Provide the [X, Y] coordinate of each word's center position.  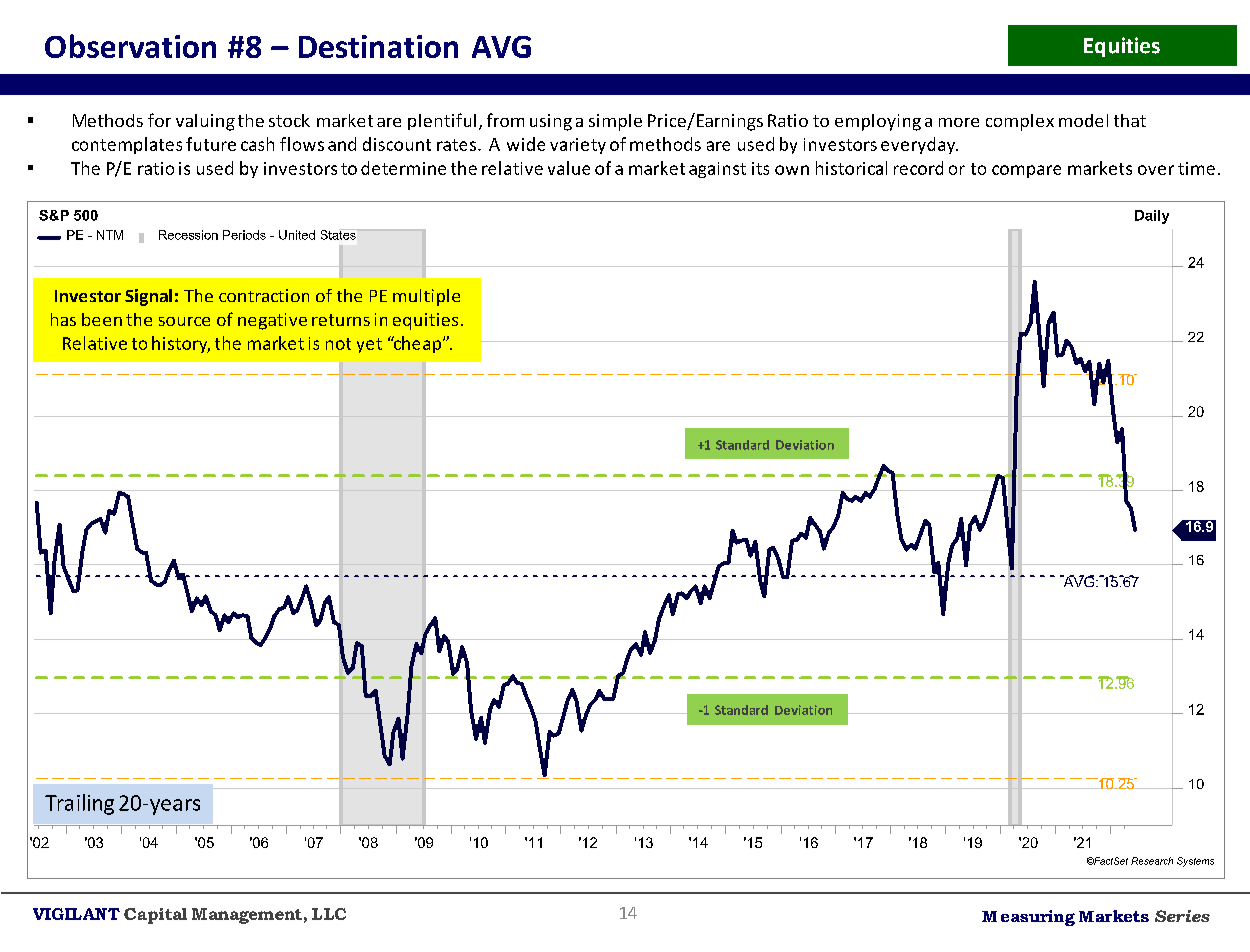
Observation [130, 46]
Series [1182, 916]
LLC [329, 914]
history [181, 344]
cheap [416, 344]
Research [1152, 861]
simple [615, 122]
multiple [426, 297]
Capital [155, 916]
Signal [148, 297]
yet [369, 345]
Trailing [79, 804]
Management [247, 916]
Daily [1152, 217]
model [1083, 120]
